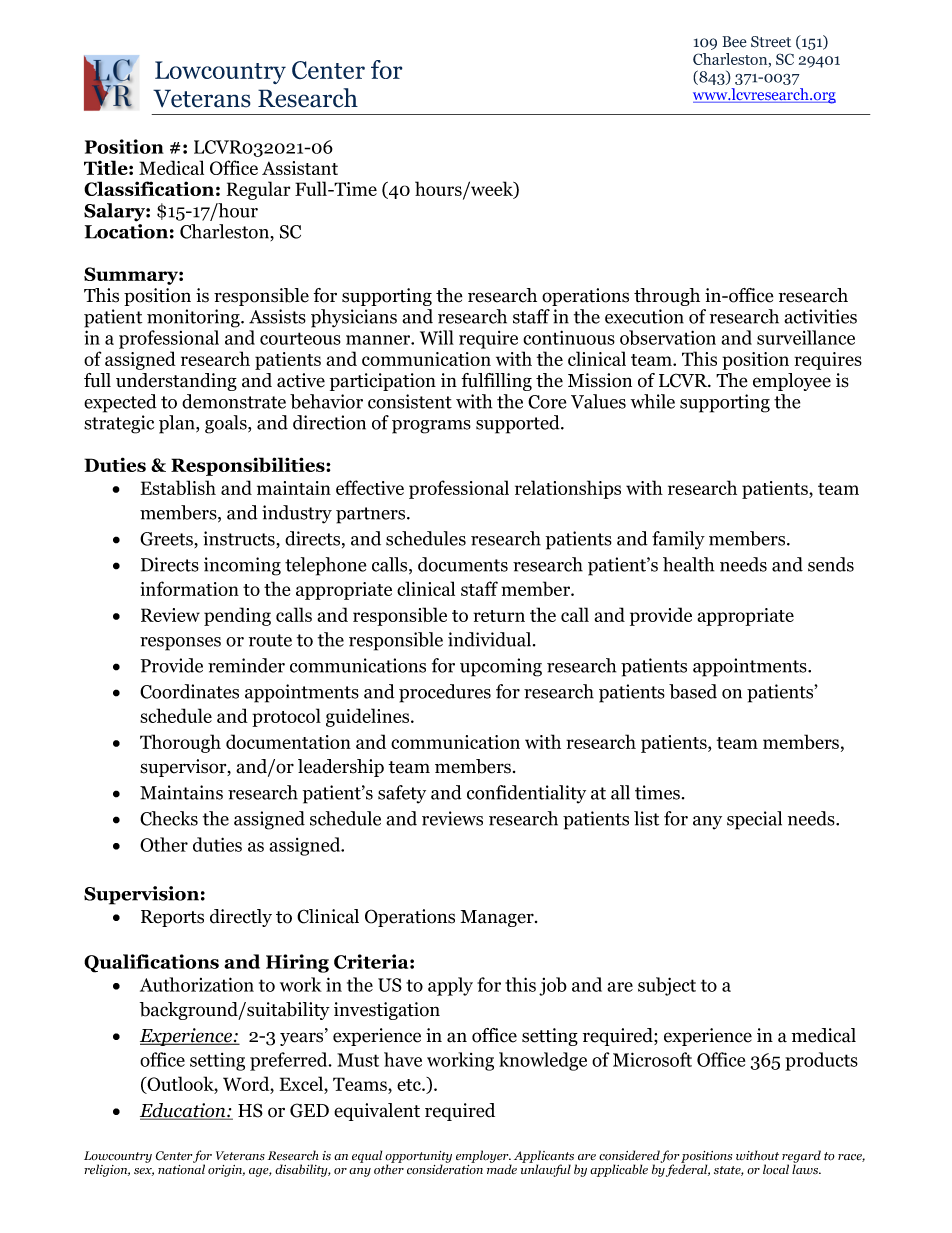  Describe the element at coordinates (734, 42) in the document. I see `Bee` at that location.
